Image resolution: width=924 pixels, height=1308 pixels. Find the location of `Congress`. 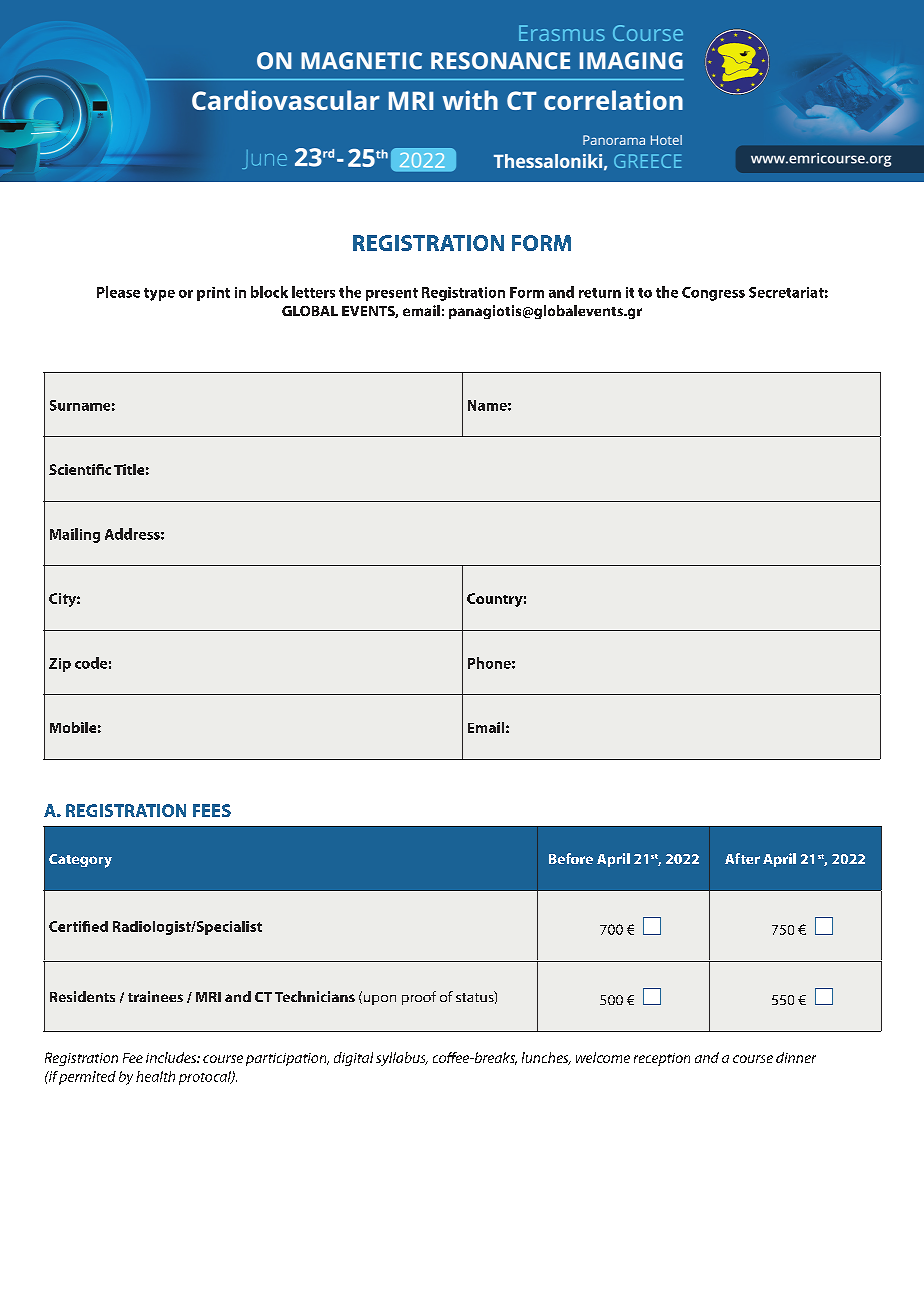

Congress is located at coordinates (713, 294).
